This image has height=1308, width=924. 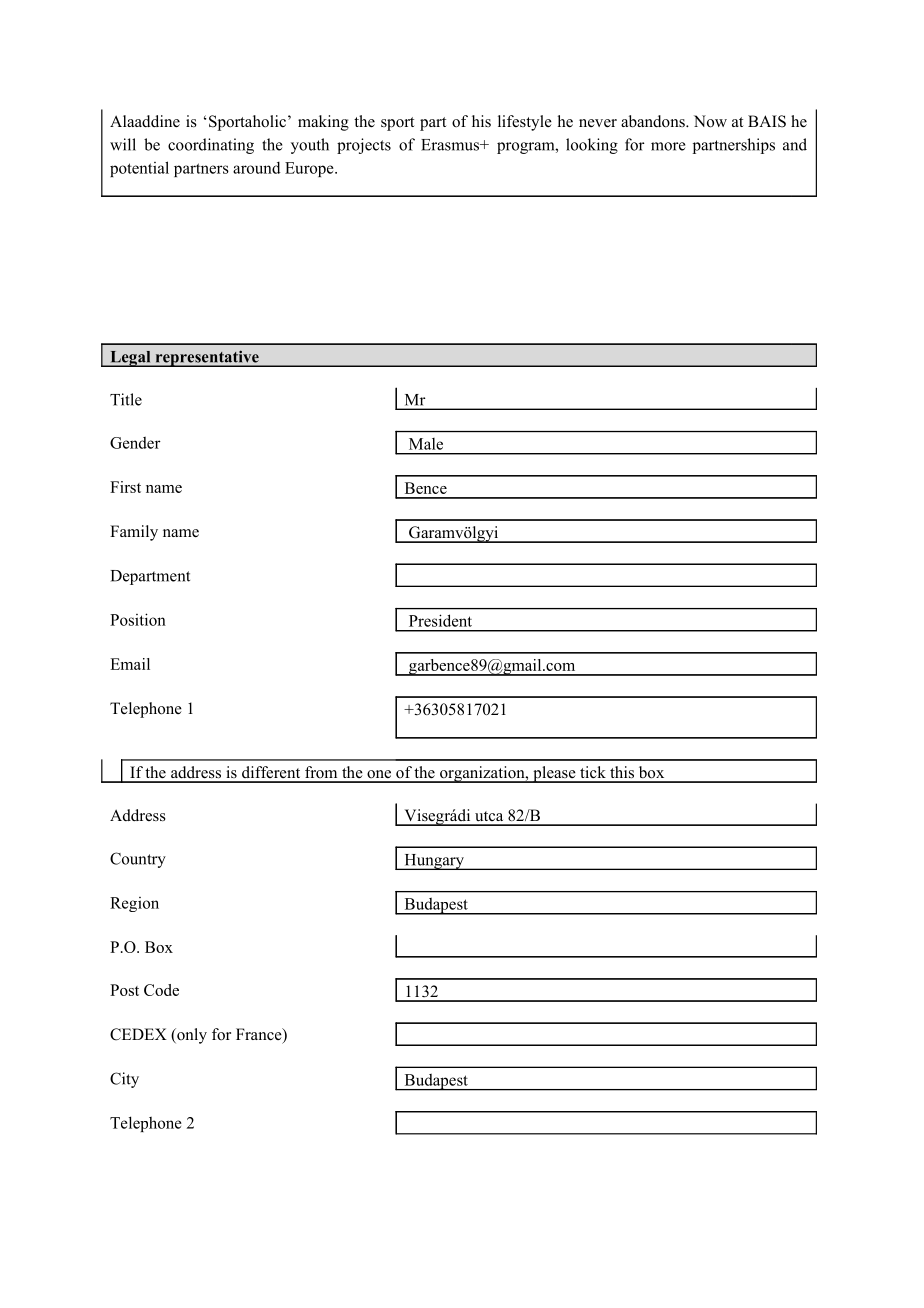 I want to click on France, so click(x=260, y=1035).
